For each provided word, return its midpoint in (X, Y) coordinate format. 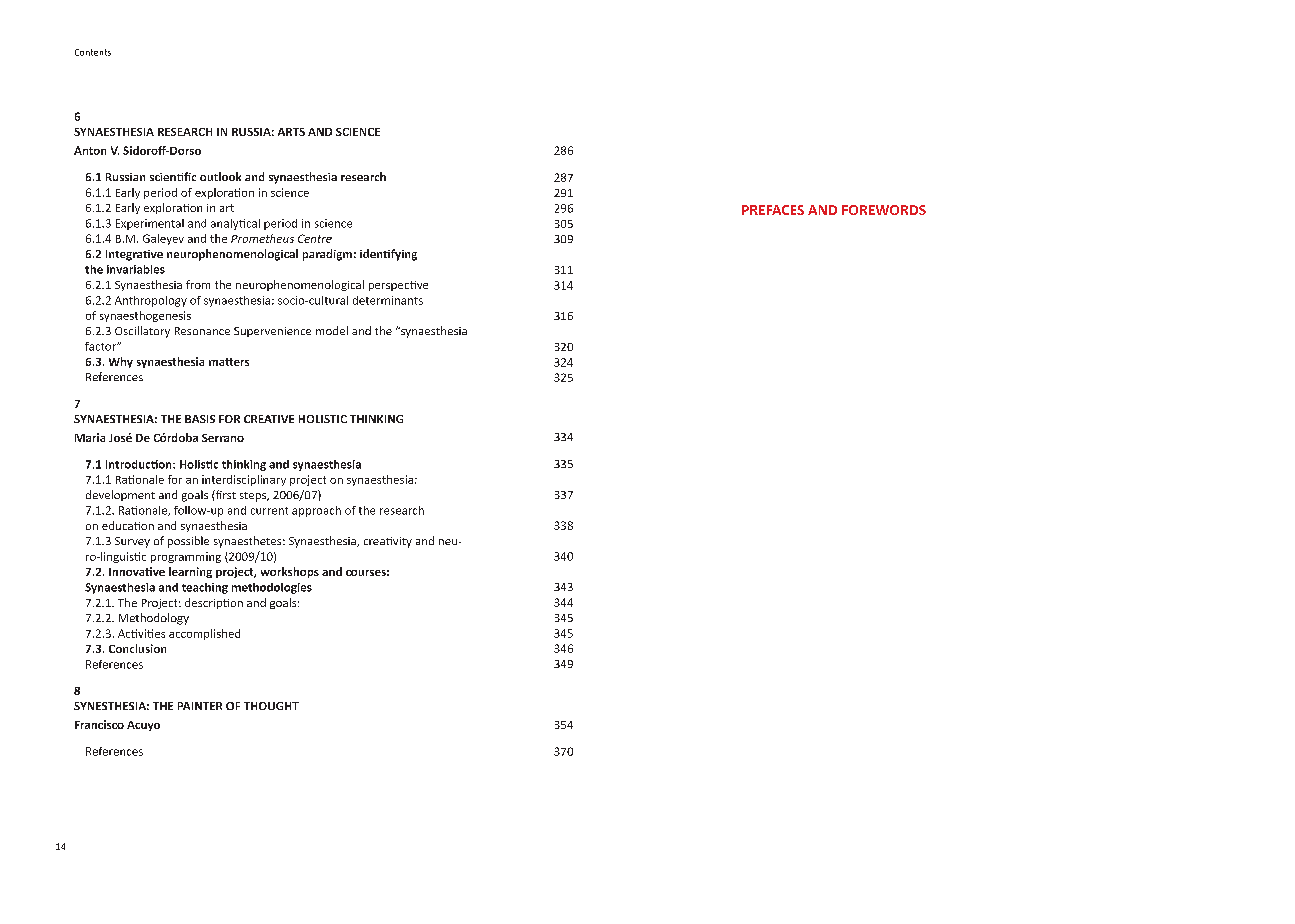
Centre (315, 238)
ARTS (291, 132)
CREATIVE (269, 419)
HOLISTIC (323, 419)
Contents (93, 52)
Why (121, 362)
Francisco (99, 724)
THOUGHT (271, 706)
